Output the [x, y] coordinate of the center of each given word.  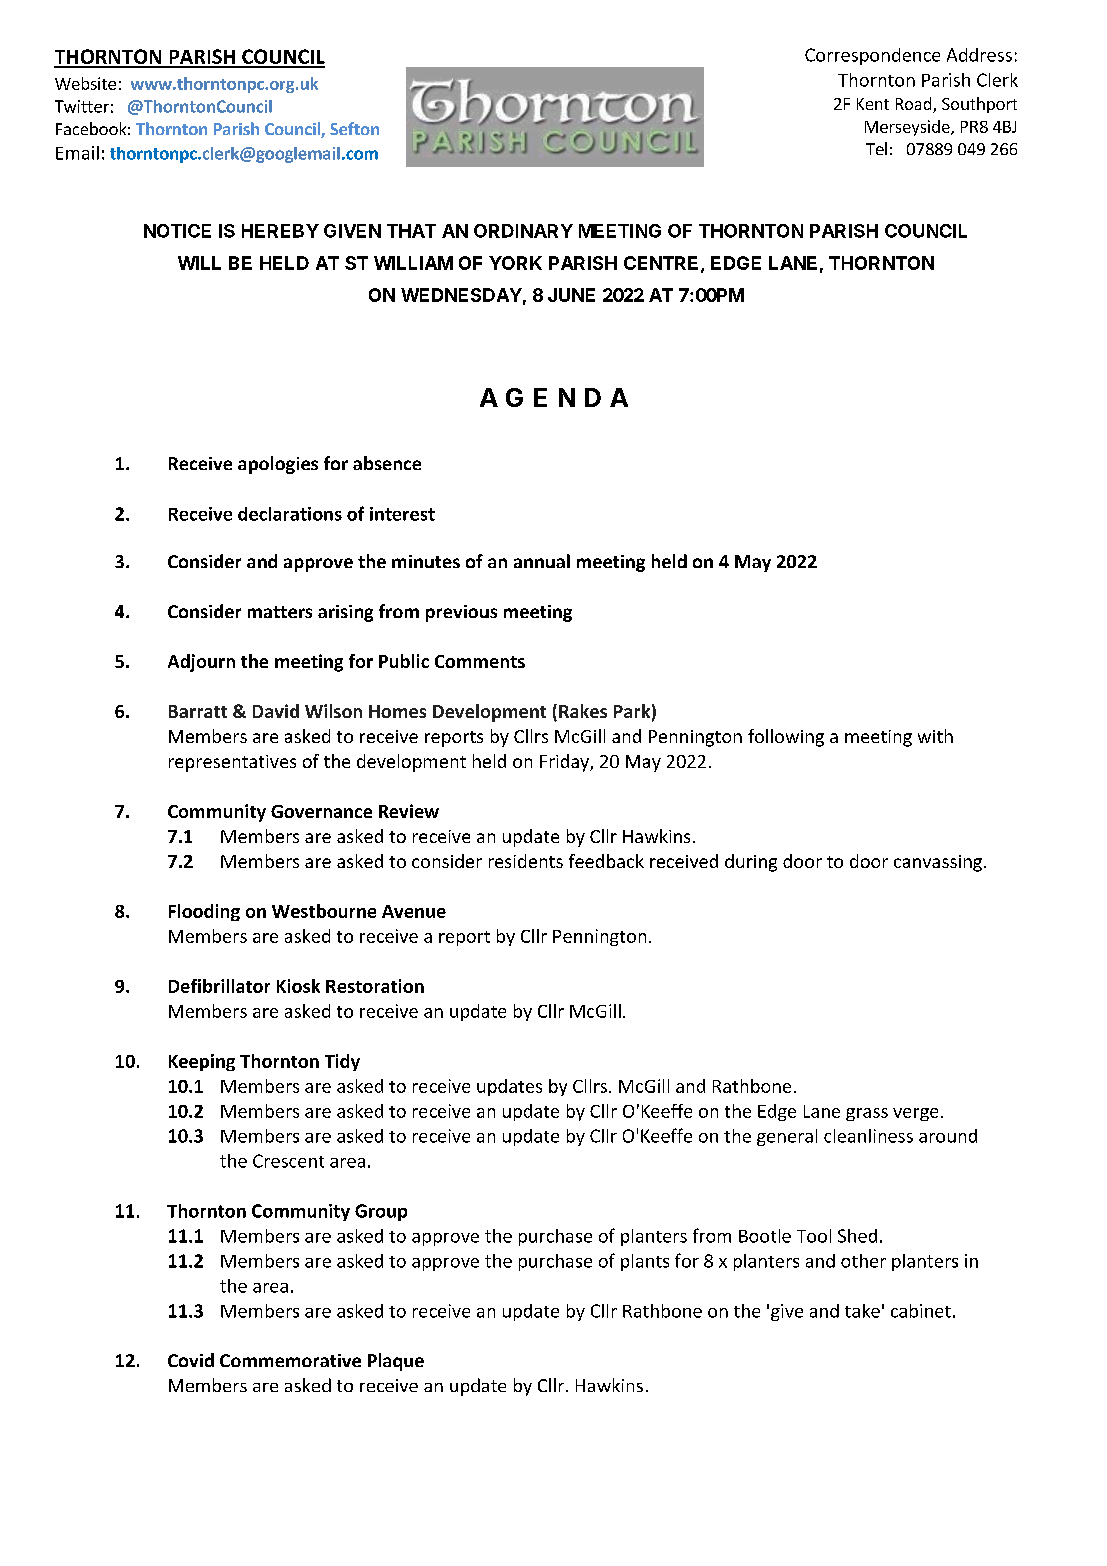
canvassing [938, 863]
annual [542, 561]
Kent [873, 104]
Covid [191, 1360]
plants [645, 1262]
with [935, 736]
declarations [290, 514]
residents [526, 861]
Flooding [204, 912]
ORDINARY [523, 231]
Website [85, 83]
